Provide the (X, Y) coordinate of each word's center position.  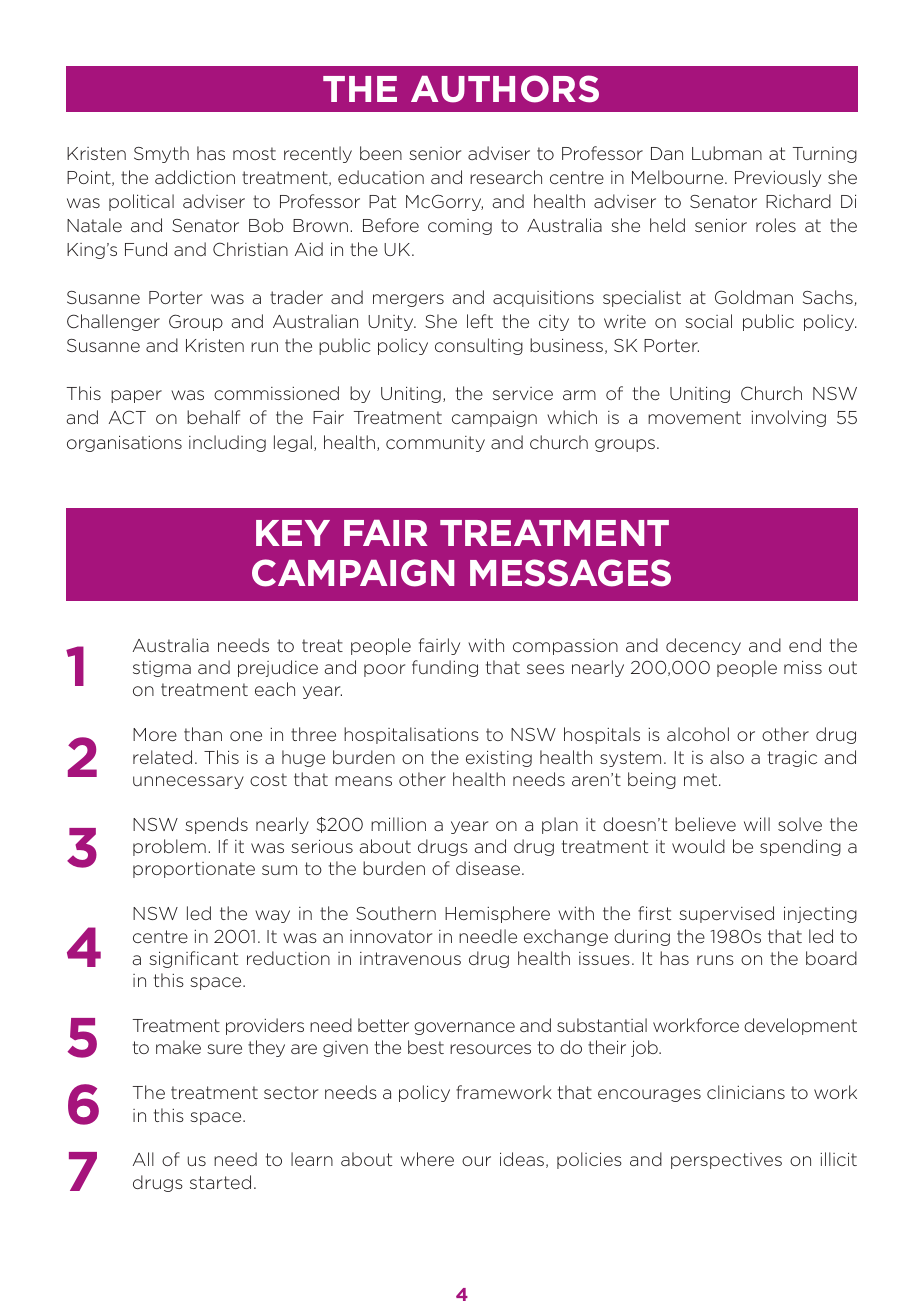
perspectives (726, 1161)
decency (703, 646)
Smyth (161, 154)
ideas (522, 1159)
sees (545, 669)
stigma (162, 669)
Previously (778, 178)
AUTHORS (505, 89)
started (220, 1182)
